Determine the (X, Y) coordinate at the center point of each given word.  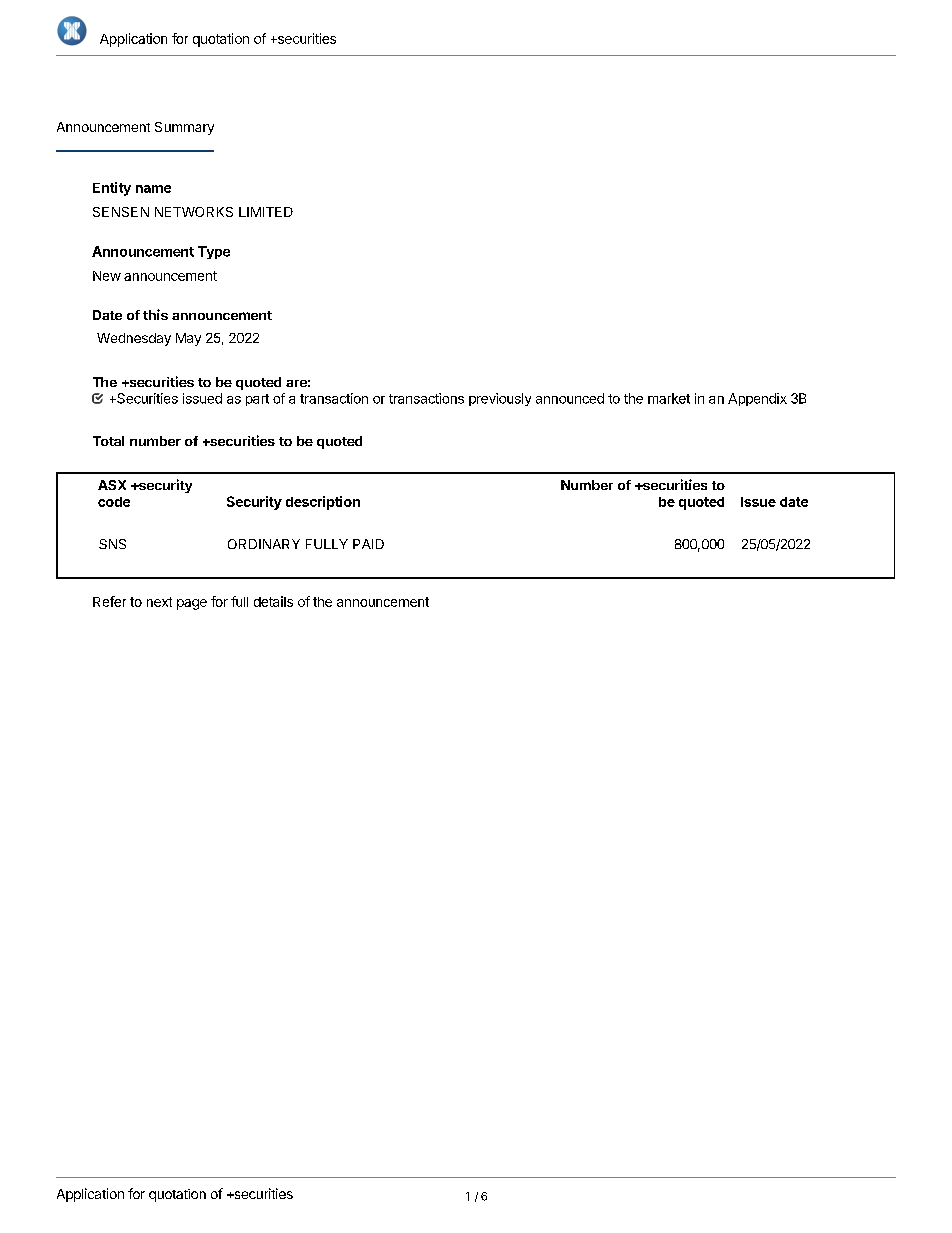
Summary (184, 128)
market (669, 398)
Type (214, 252)
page (192, 604)
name (153, 189)
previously (500, 399)
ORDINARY (264, 544)
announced (570, 398)
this (155, 314)
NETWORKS (194, 212)
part (257, 400)
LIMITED (266, 212)
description (323, 503)
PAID (368, 544)
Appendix (757, 399)
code (114, 502)
